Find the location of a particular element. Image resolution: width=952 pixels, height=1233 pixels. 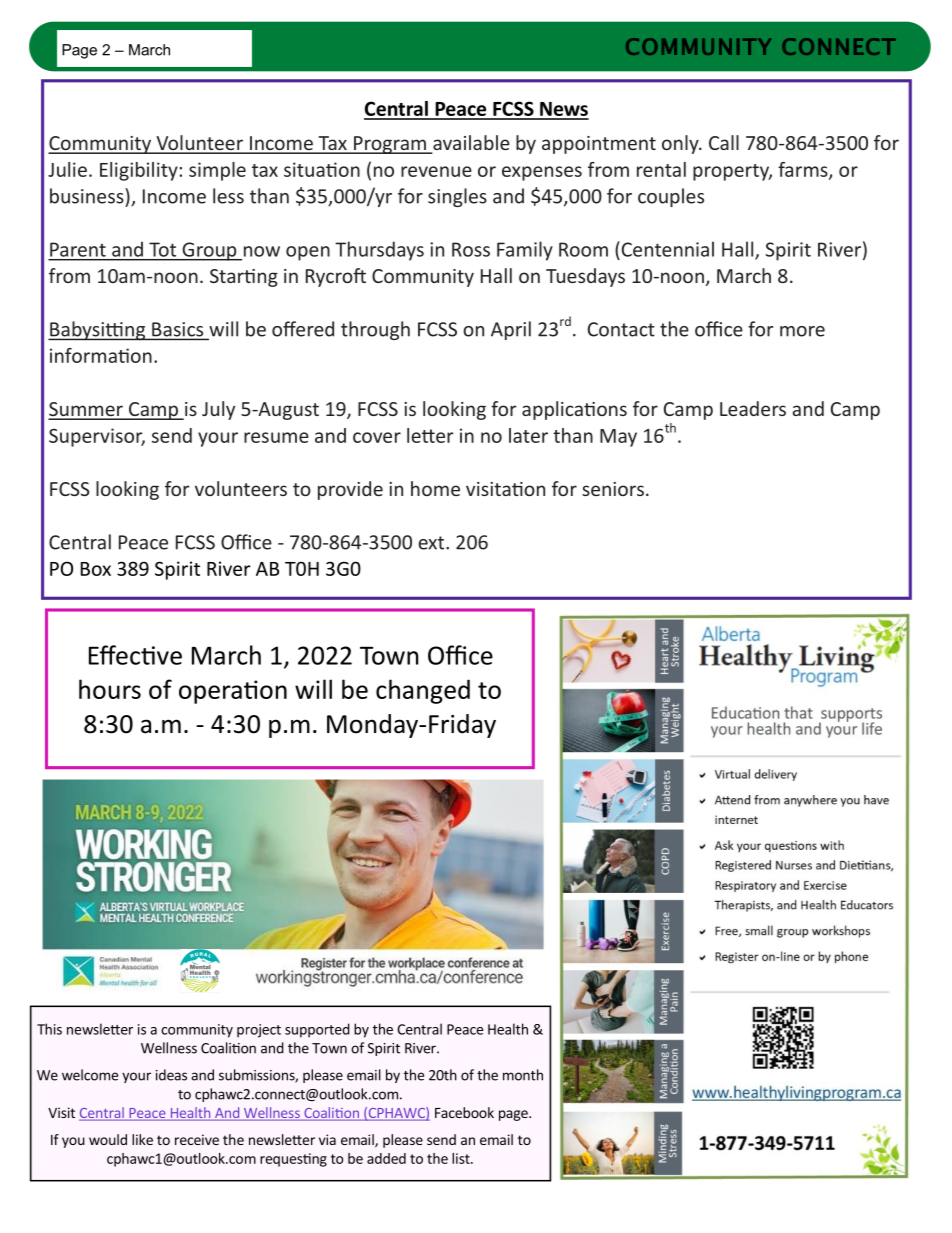

month is located at coordinates (523, 1075).
